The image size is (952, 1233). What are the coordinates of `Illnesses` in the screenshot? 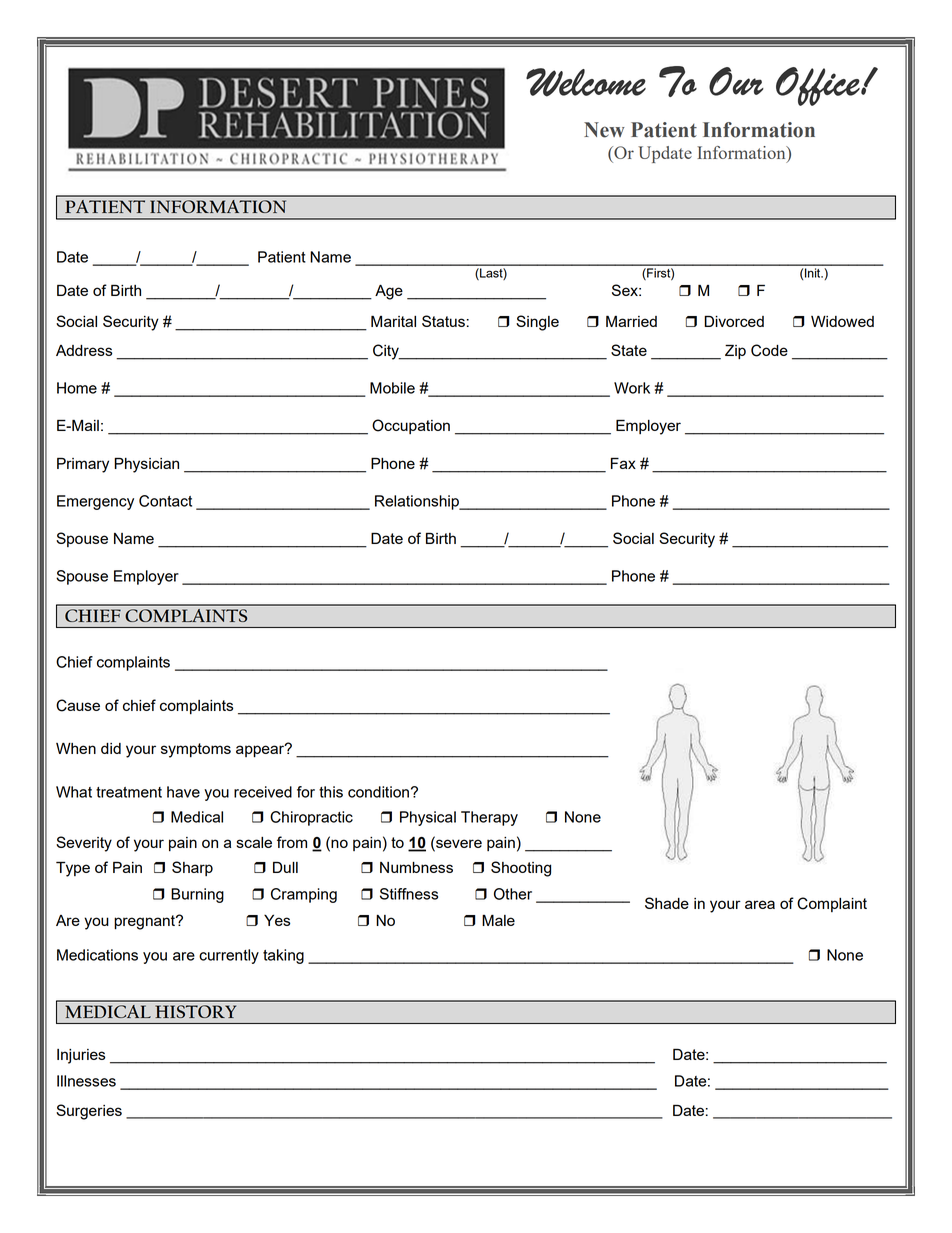 It's located at (86, 1081).
